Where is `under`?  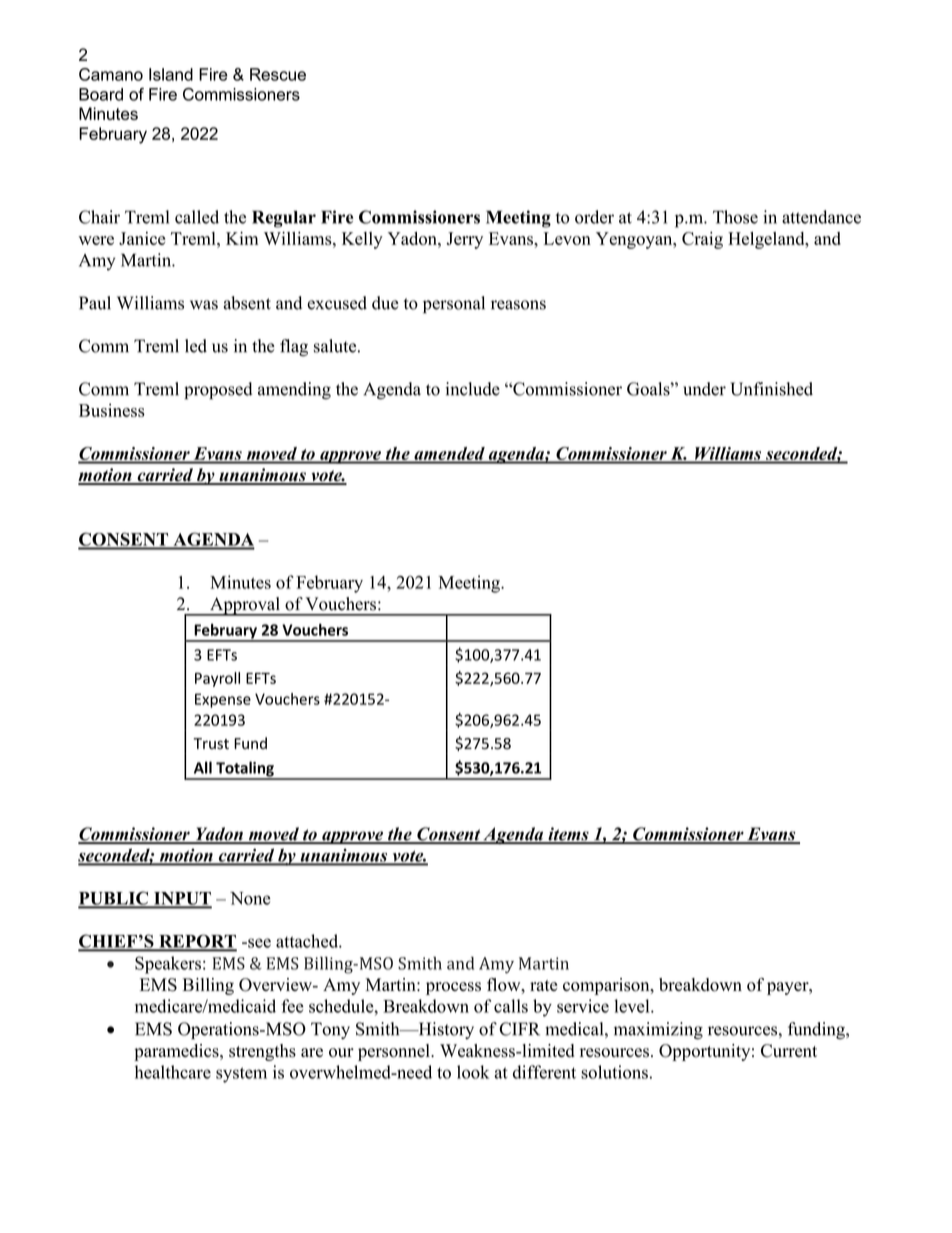
under is located at coordinates (704, 389).
